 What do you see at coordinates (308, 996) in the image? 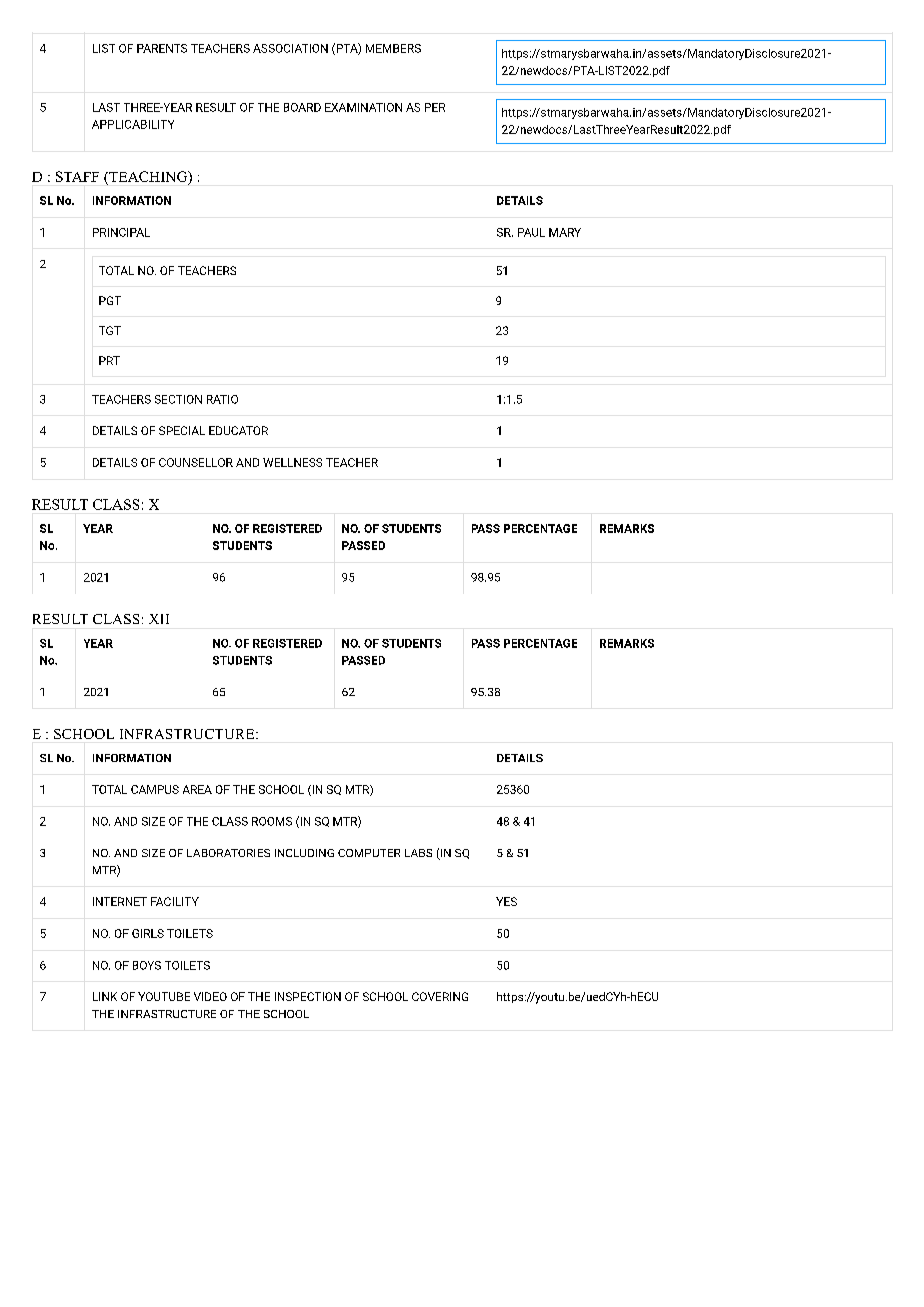
I see `INSPECTION` at bounding box center [308, 996].
